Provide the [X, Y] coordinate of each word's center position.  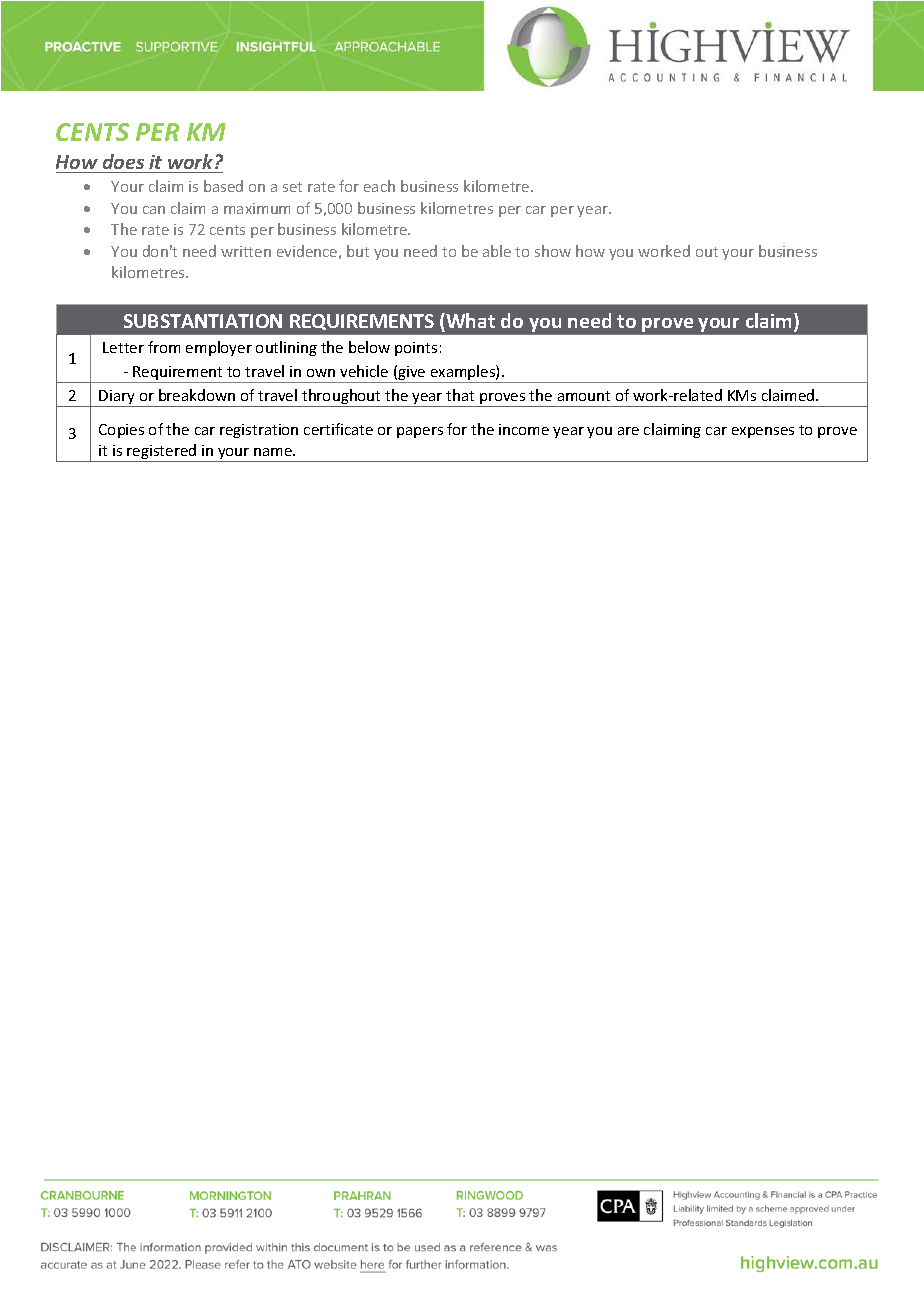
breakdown [197, 395]
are [628, 431]
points [416, 349]
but [358, 251]
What [469, 320]
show [553, 251]
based [223, 186]
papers [420, 432]
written [246, 251]
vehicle [364, 371]
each [379, 186]
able [497, 251]
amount [584, 396]
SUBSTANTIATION [203, 321]
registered [162, 453]
